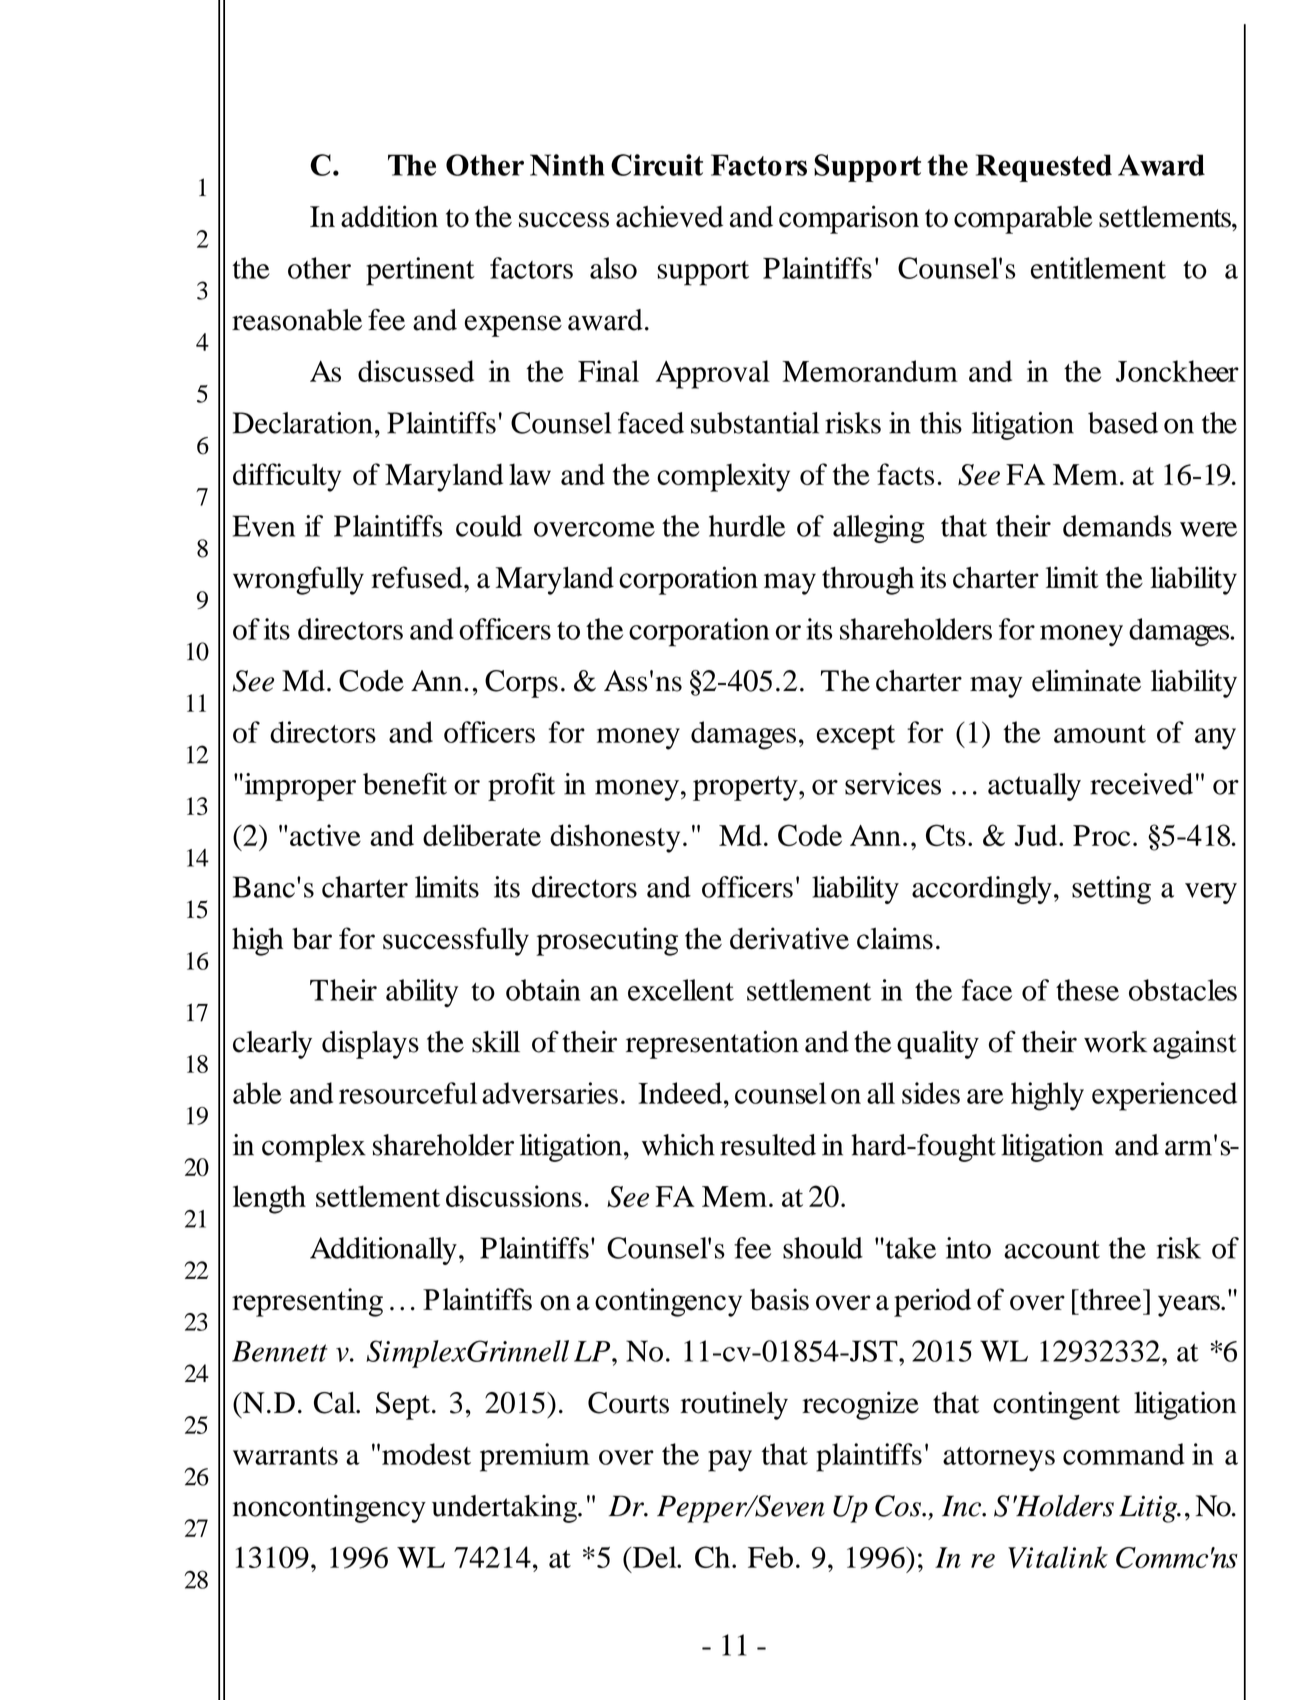 This screenshot has height=1700, width=1314. I want to click on through, so click(868, 581).
